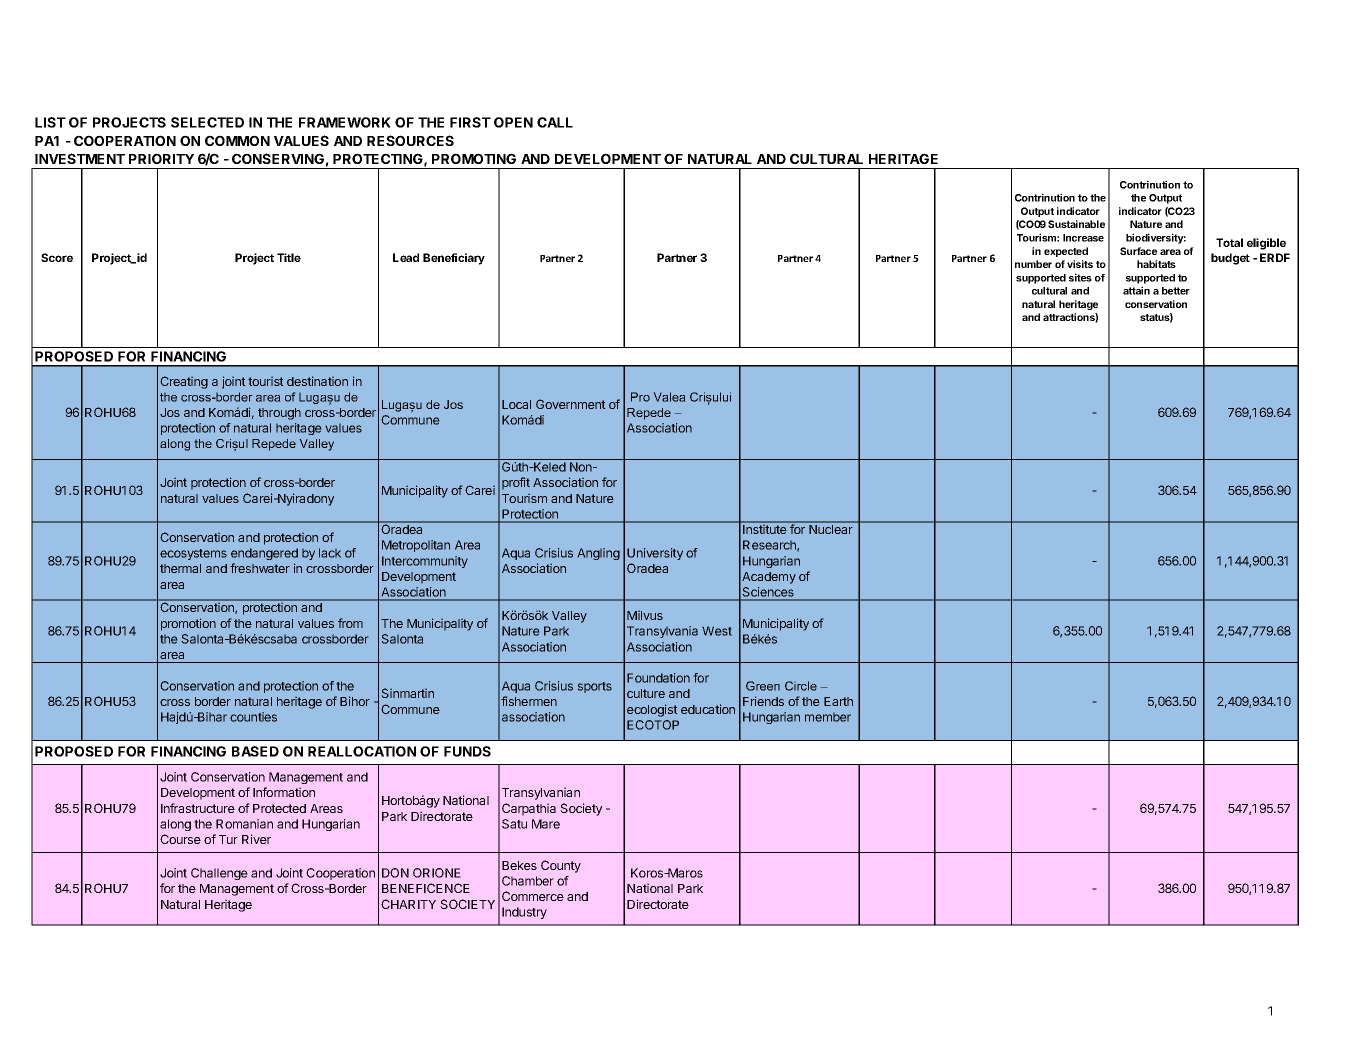 The height and width of the image is (1059, 1370). Describe the element at coordinates (770, 545) in the image. I see `Research` at that location.
